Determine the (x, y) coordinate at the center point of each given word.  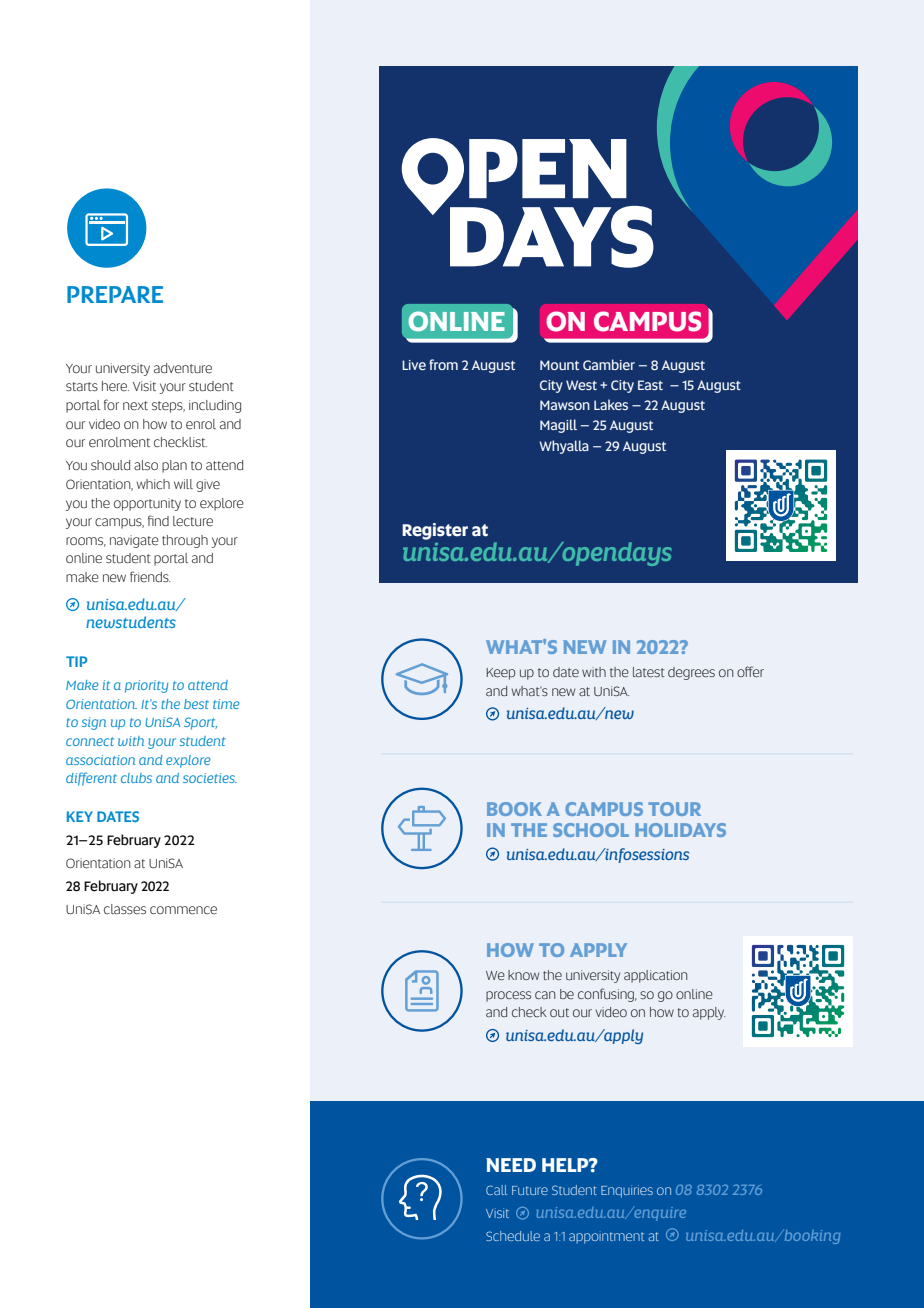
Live (414, 365)
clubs (136, 778)
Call (497, 1190)
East (650, 385)
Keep (500, 674)
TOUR (674, 809)
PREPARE (115, 294)
